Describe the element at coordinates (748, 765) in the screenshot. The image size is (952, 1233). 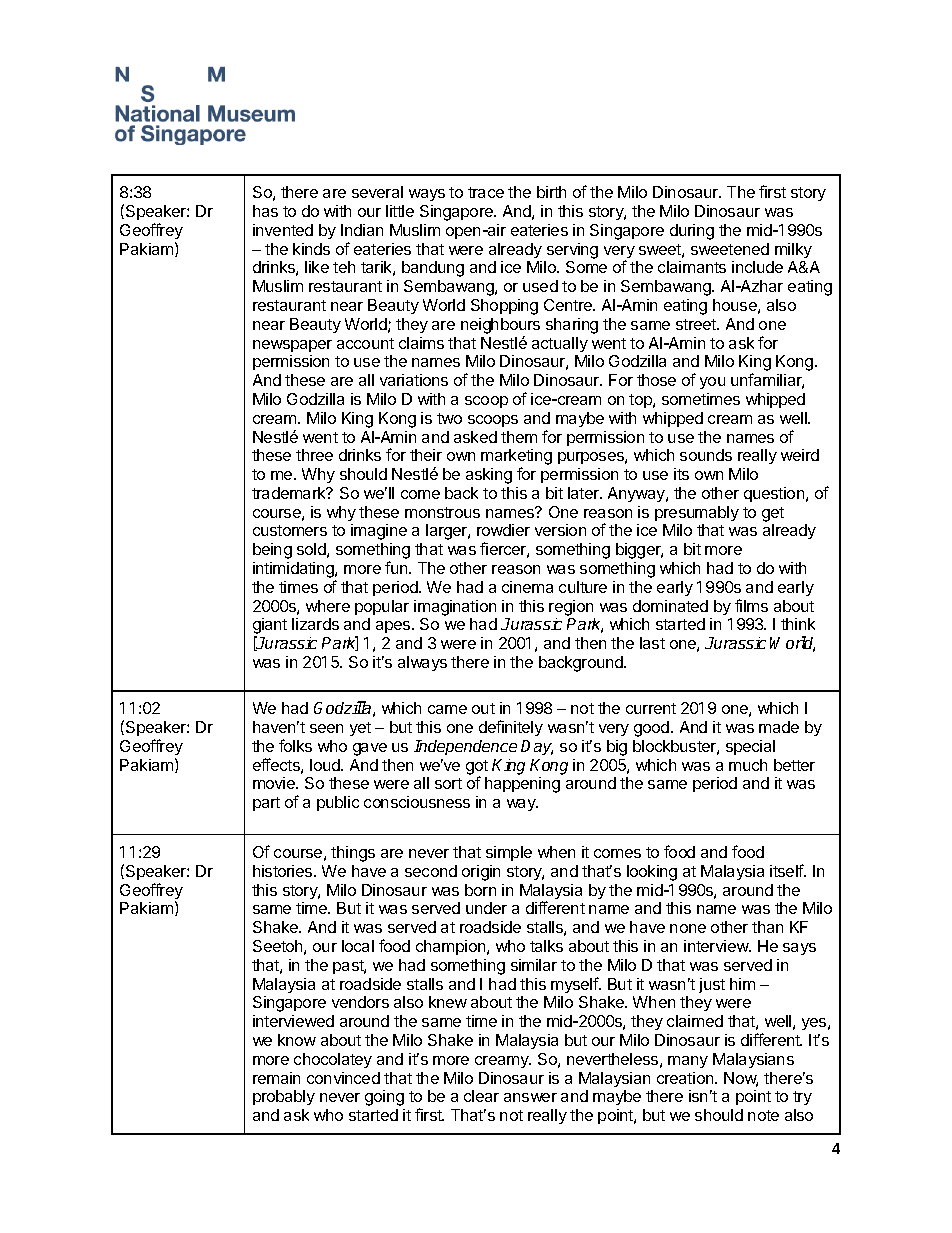
I see `much` at that location.
